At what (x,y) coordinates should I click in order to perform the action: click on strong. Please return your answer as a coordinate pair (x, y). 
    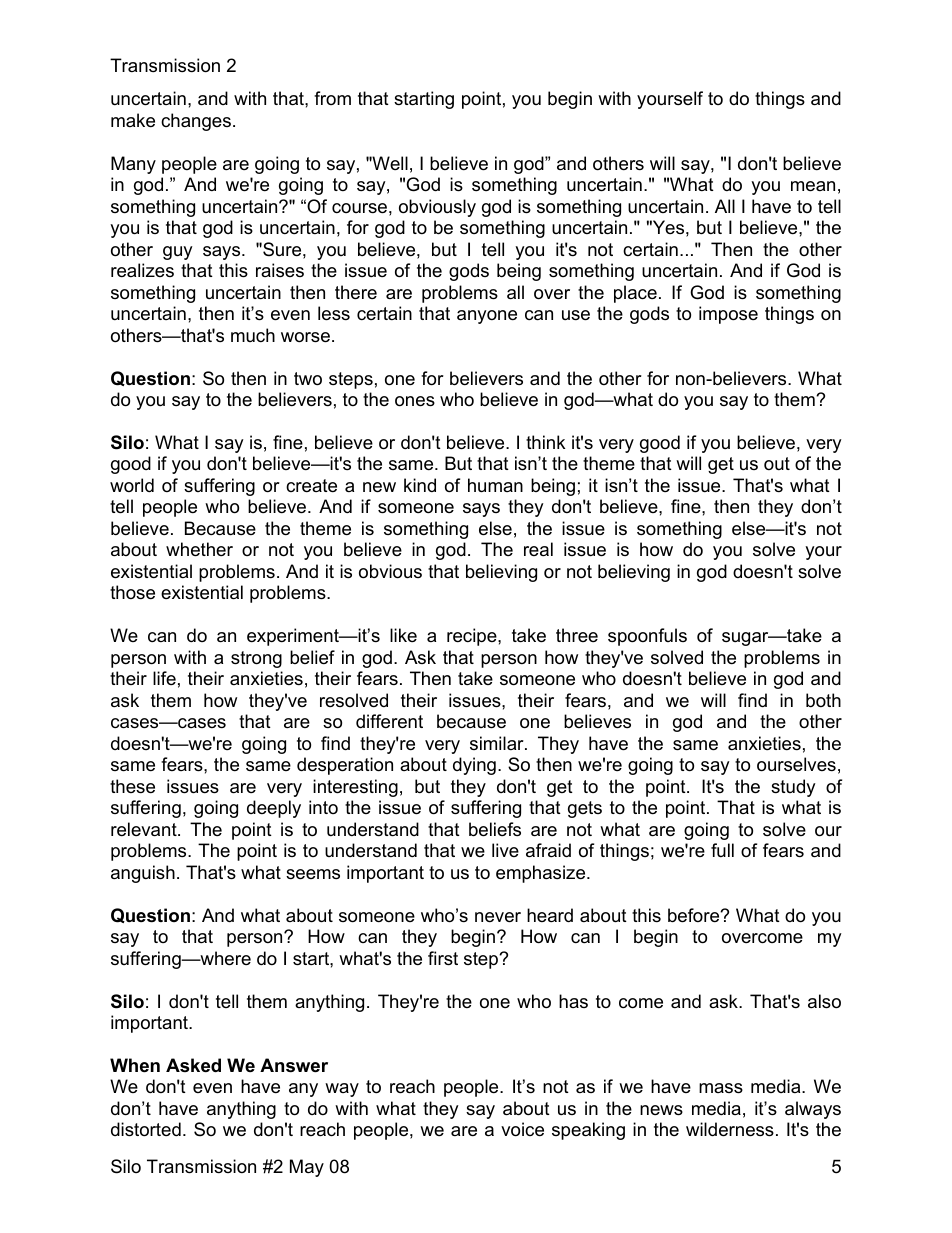
    Looking at the image, I should click on (256, 659).
